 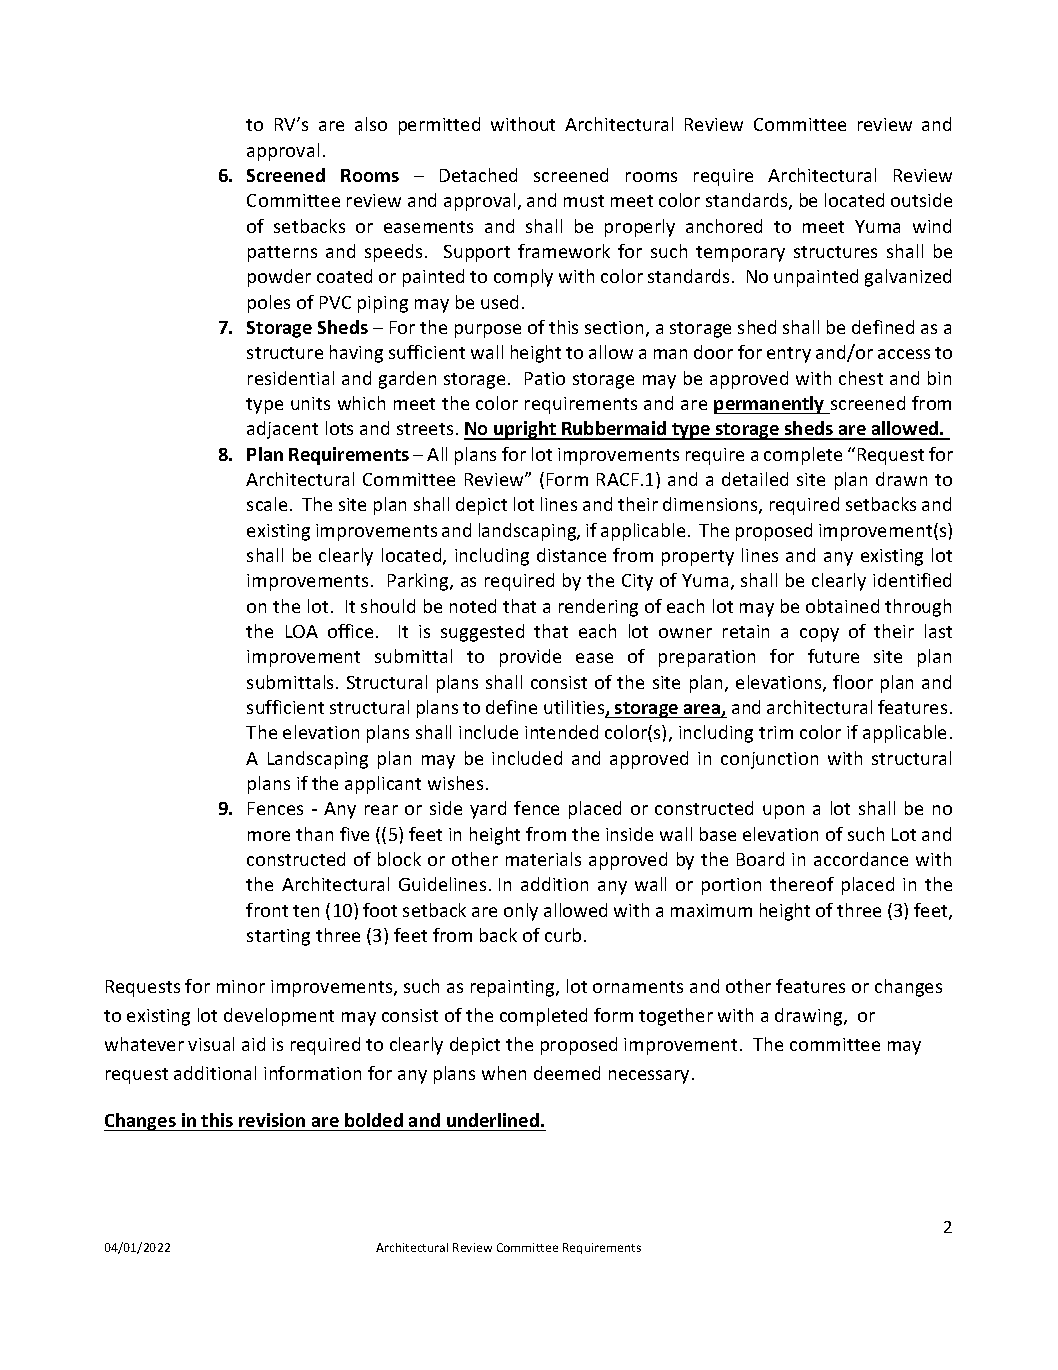 What do you see at coordinates (488, 810) in the document?
I see `yard` at bounding box center [488, 810].
